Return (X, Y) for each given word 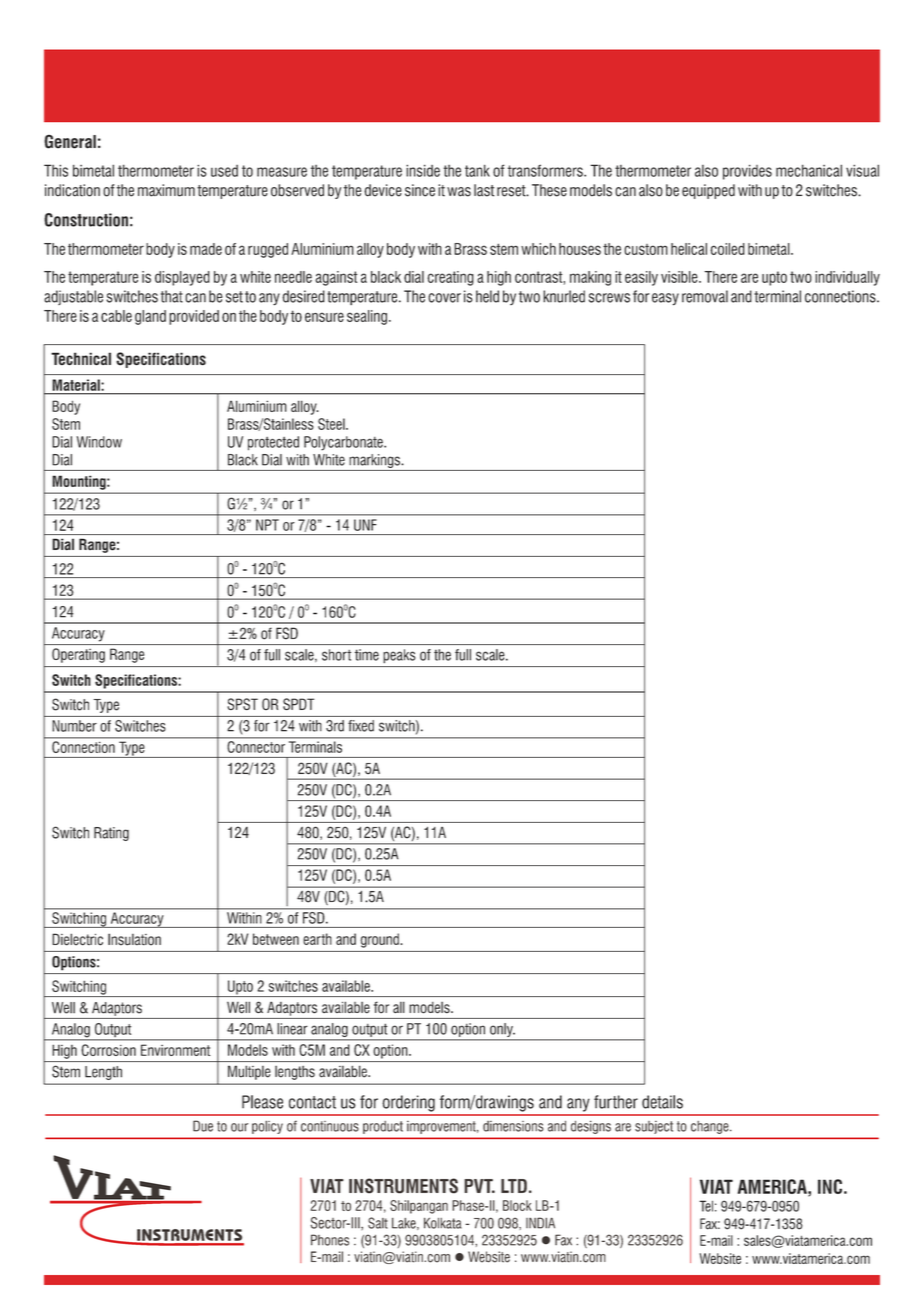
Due (203, 1126)
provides (747, 172)
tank (477, 170)
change (711, 1127)
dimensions (513, 1126)
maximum (166, 190)
